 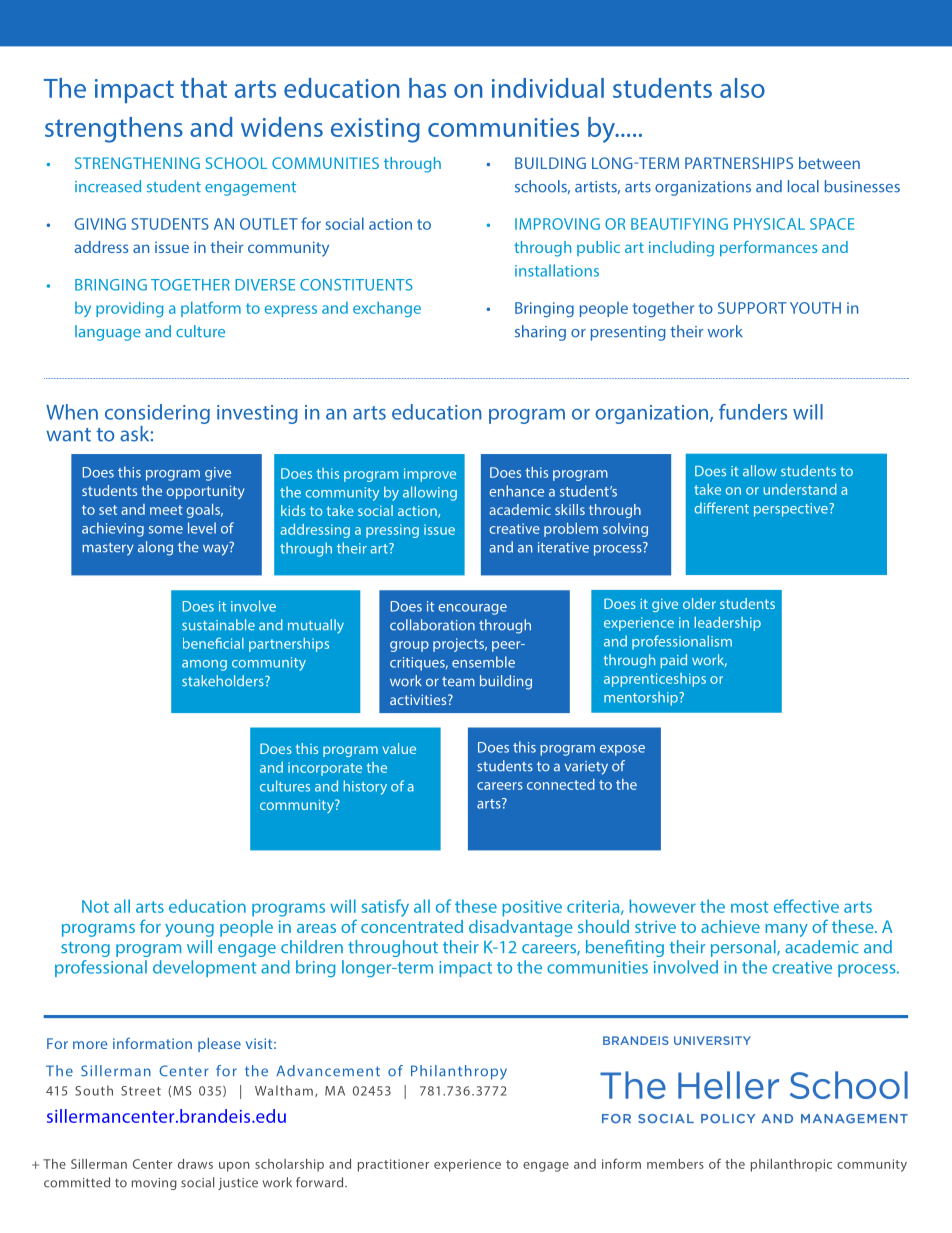 I want to click on sharing, so click(x=540, y=333).
